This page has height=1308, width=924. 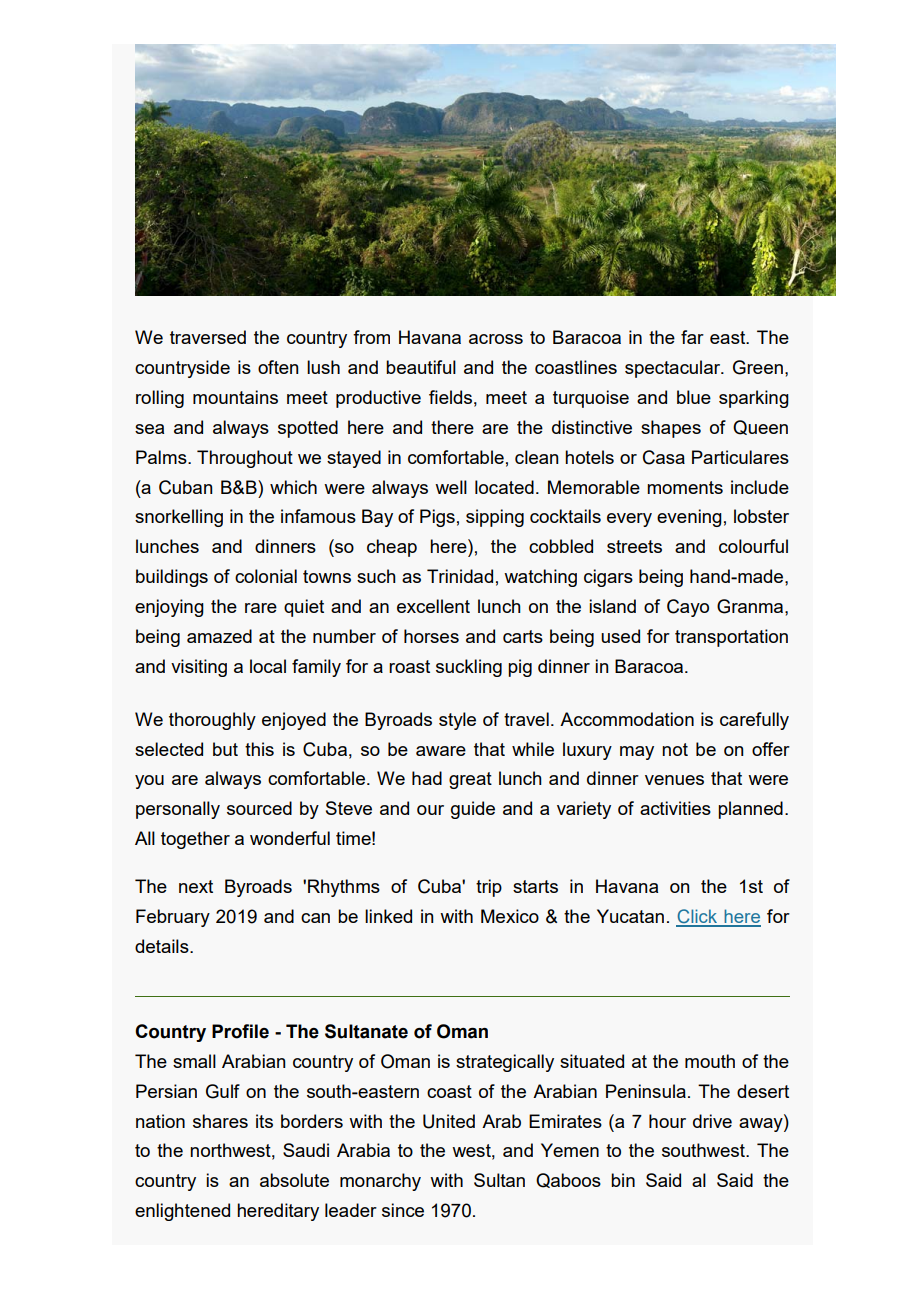 What do you see at coordinates (225, 749) in the page?
I see `but` at bounding box center [225, 749].
